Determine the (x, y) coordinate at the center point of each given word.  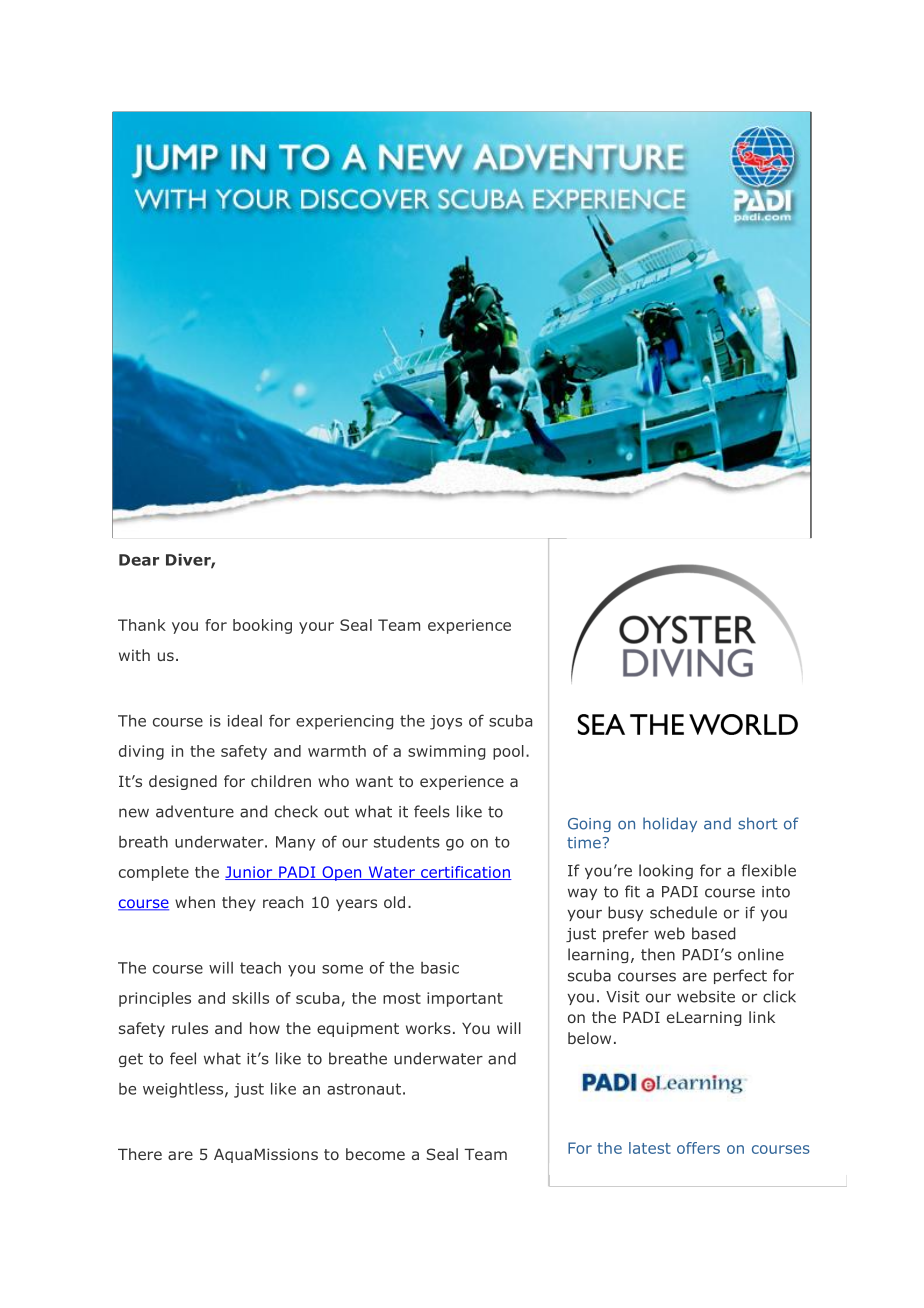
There (140, 1154)
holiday (670, 824)
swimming (446, 752)
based (713, 933)
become (375, 1154)
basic (440, 968)
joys (446, 722)
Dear (139, 560)
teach (260, 967)
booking (262, 626)
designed (183, 782)
